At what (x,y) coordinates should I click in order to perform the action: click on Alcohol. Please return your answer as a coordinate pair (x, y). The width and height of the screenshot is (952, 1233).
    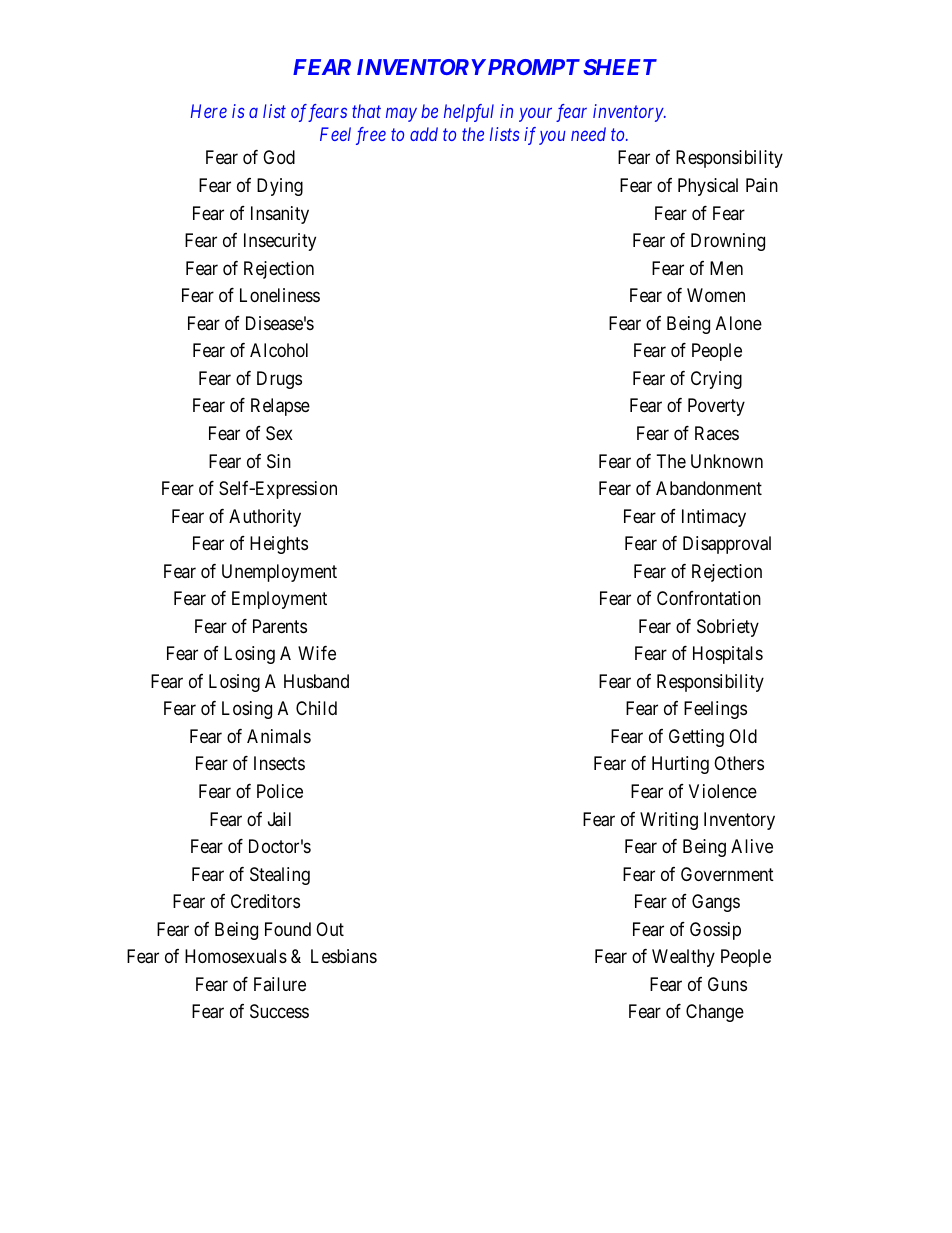
    Looking at the image, I should click on (279, 350).
